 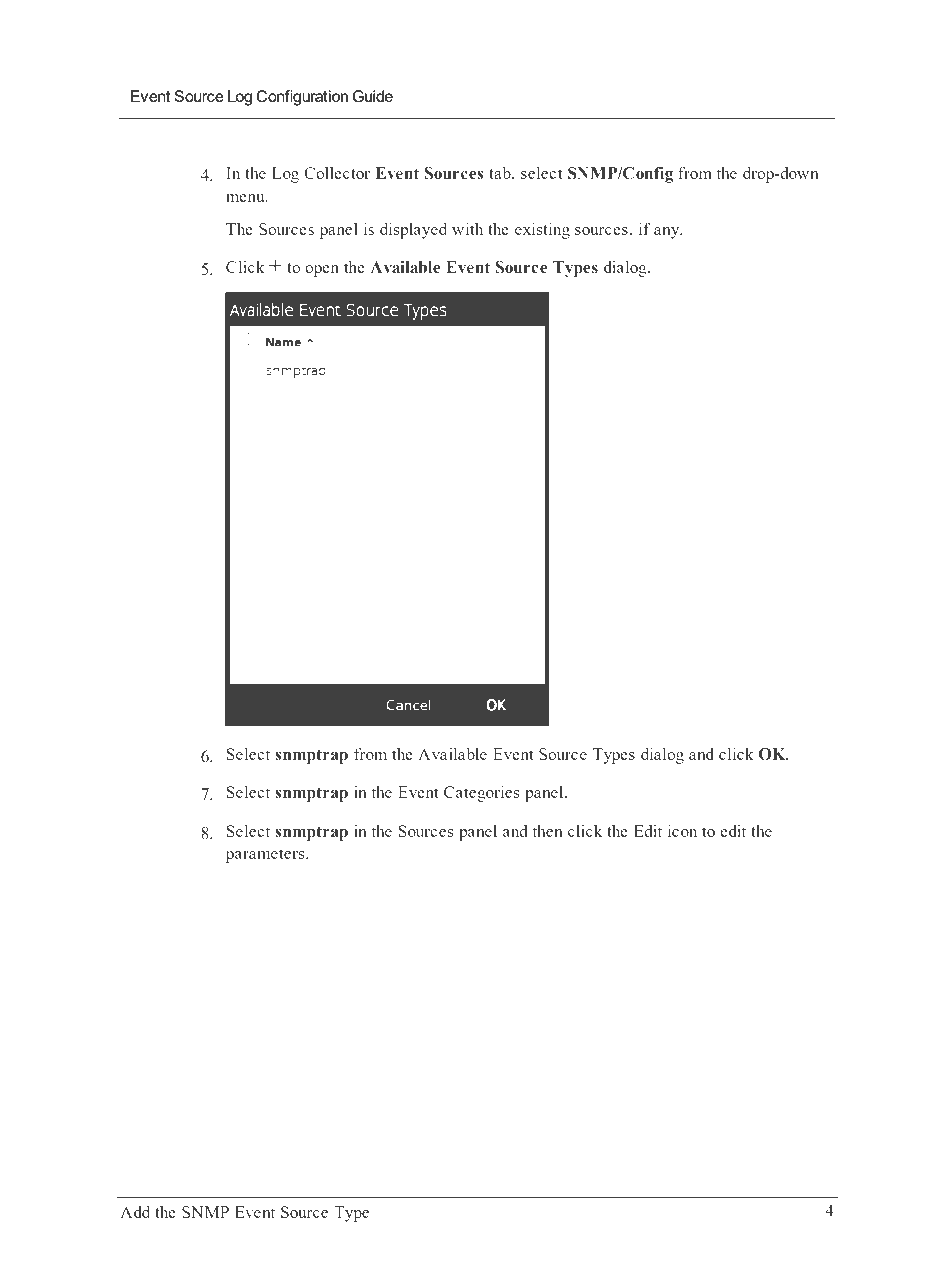 I want to click on any, so click(x=668, y=233).
